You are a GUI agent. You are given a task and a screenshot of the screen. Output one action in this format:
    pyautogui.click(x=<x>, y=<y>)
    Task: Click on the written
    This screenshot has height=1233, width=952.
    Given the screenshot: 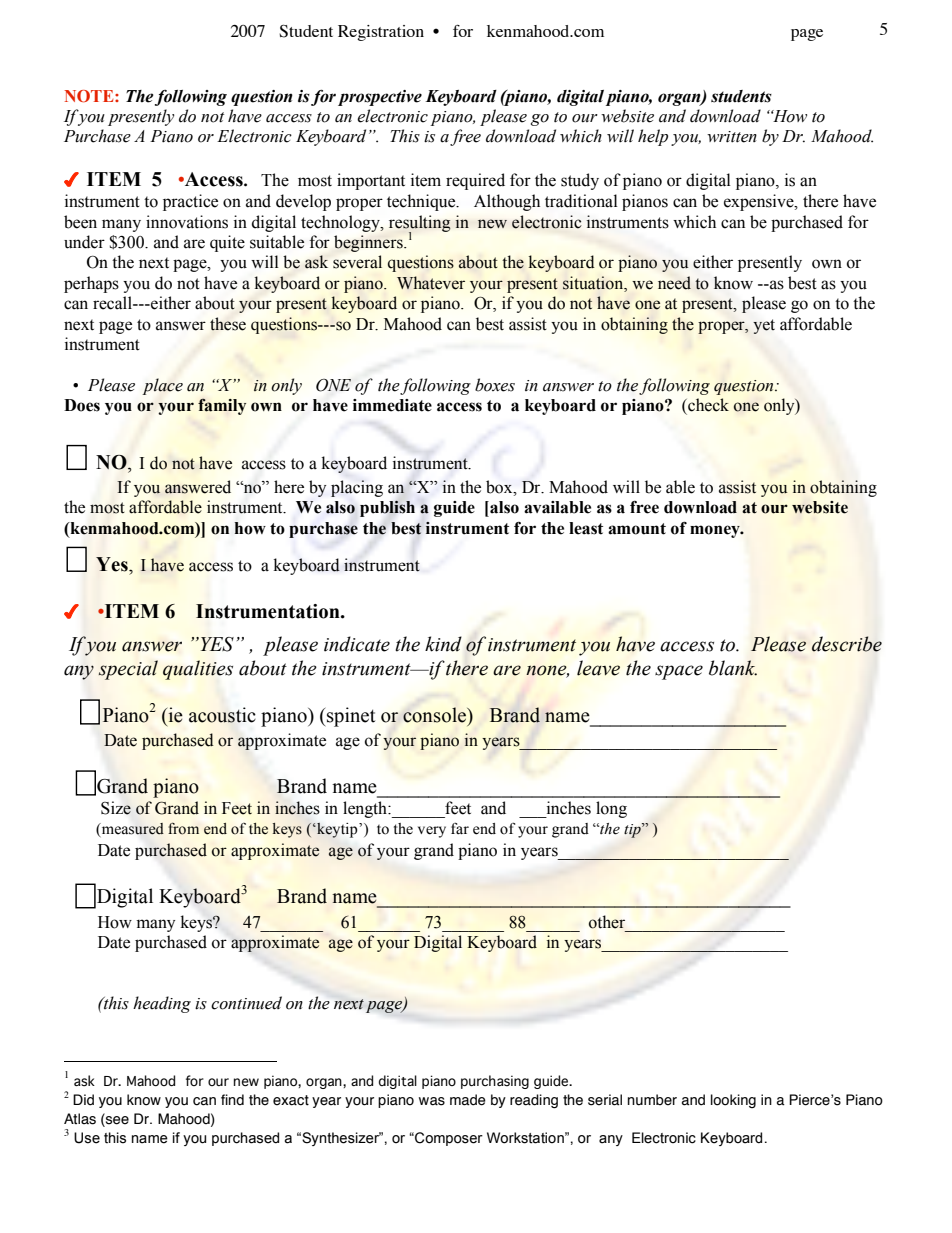 What is the action you would take?
    pyautogui.click(x=732, y=137)
